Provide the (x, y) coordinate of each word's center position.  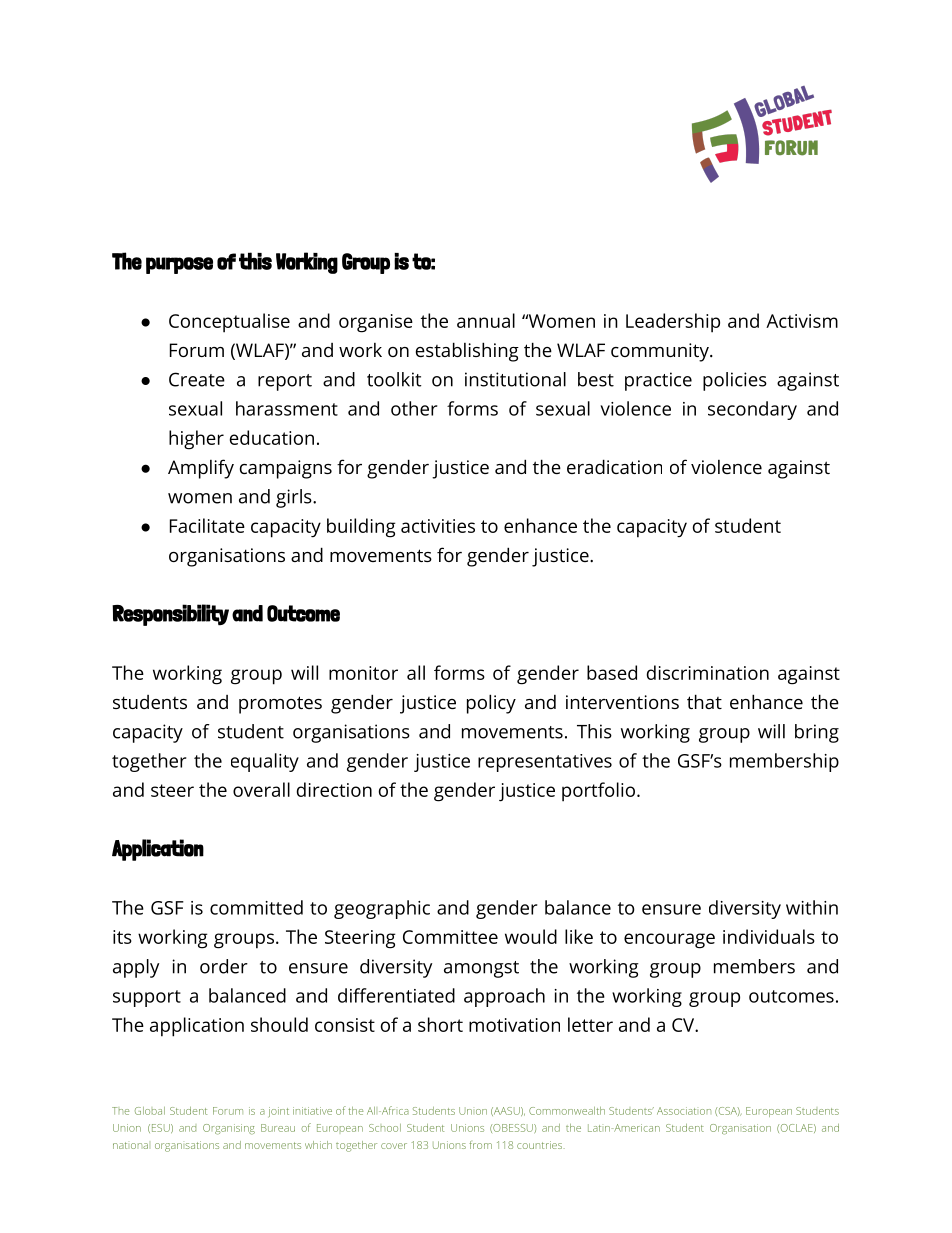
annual (486, 320)
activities (438, 526)
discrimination (708, 672)
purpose (179, 265)
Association (684, 1111)
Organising (229, 1129)
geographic (382, 909)
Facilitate (207, 525)
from (480, 1145)
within (812, 907)
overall (261, 789)
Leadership (673, 323)
